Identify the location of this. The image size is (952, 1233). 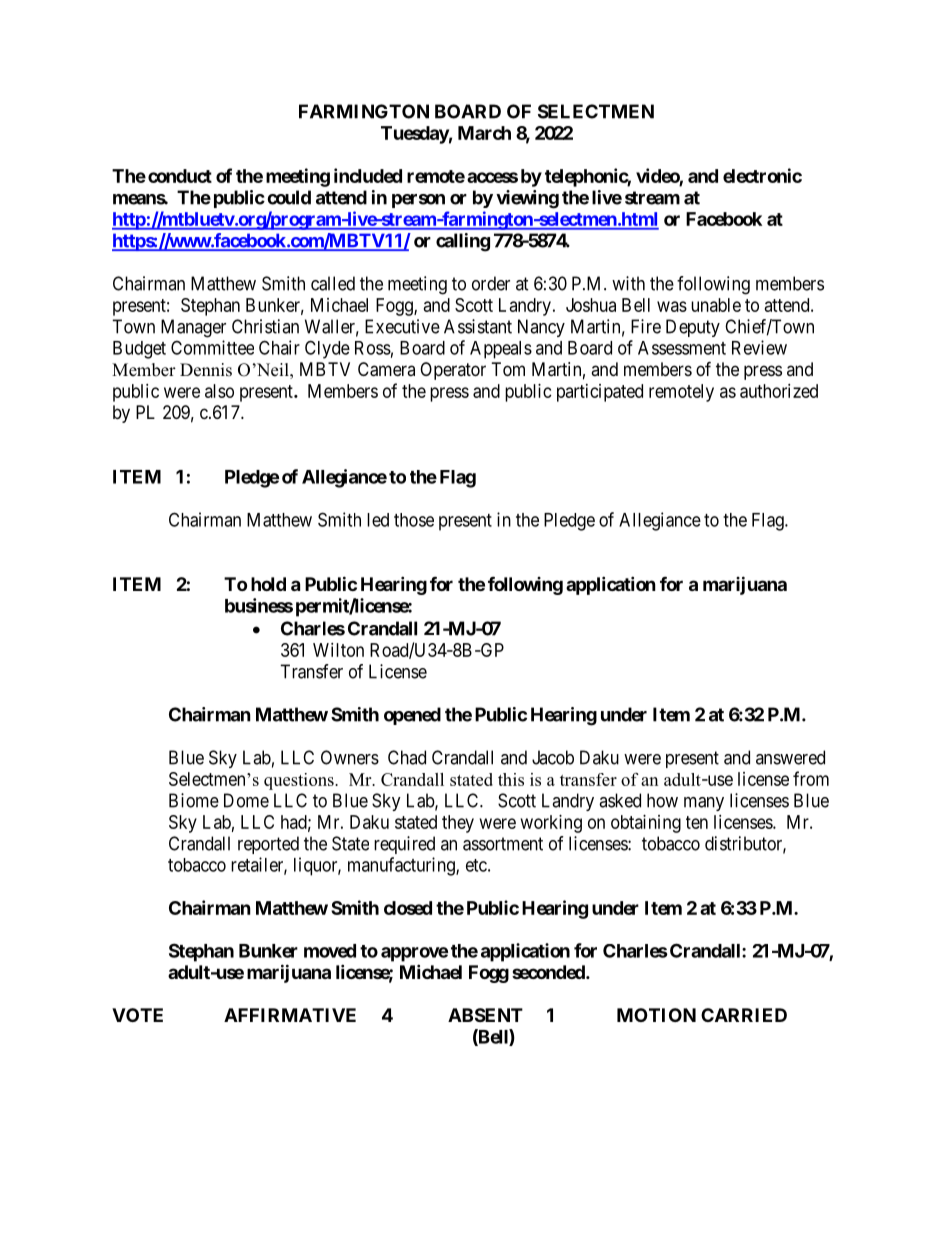
(511, 779).
